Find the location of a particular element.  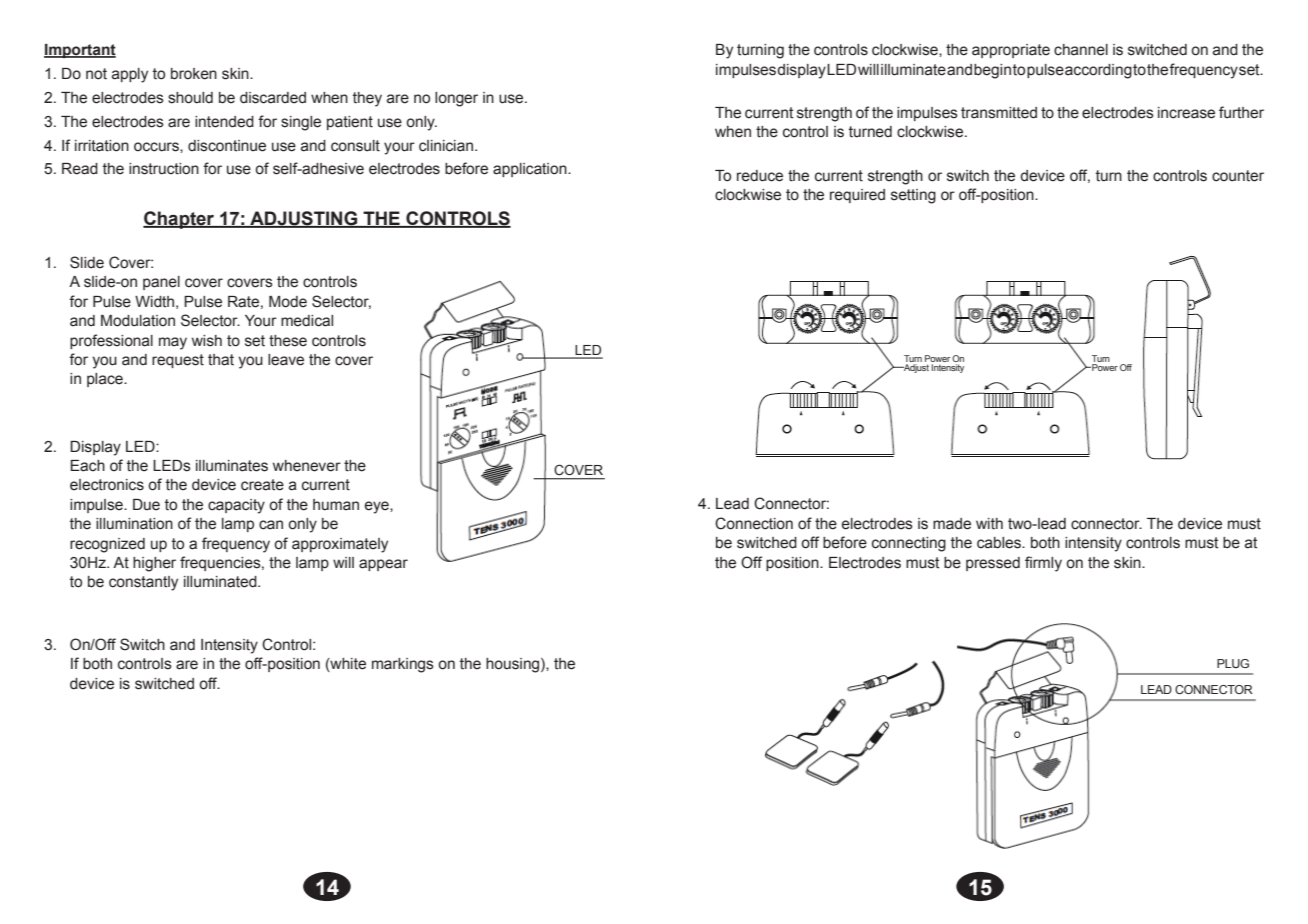

setting is located at coordinates (913, 196).
